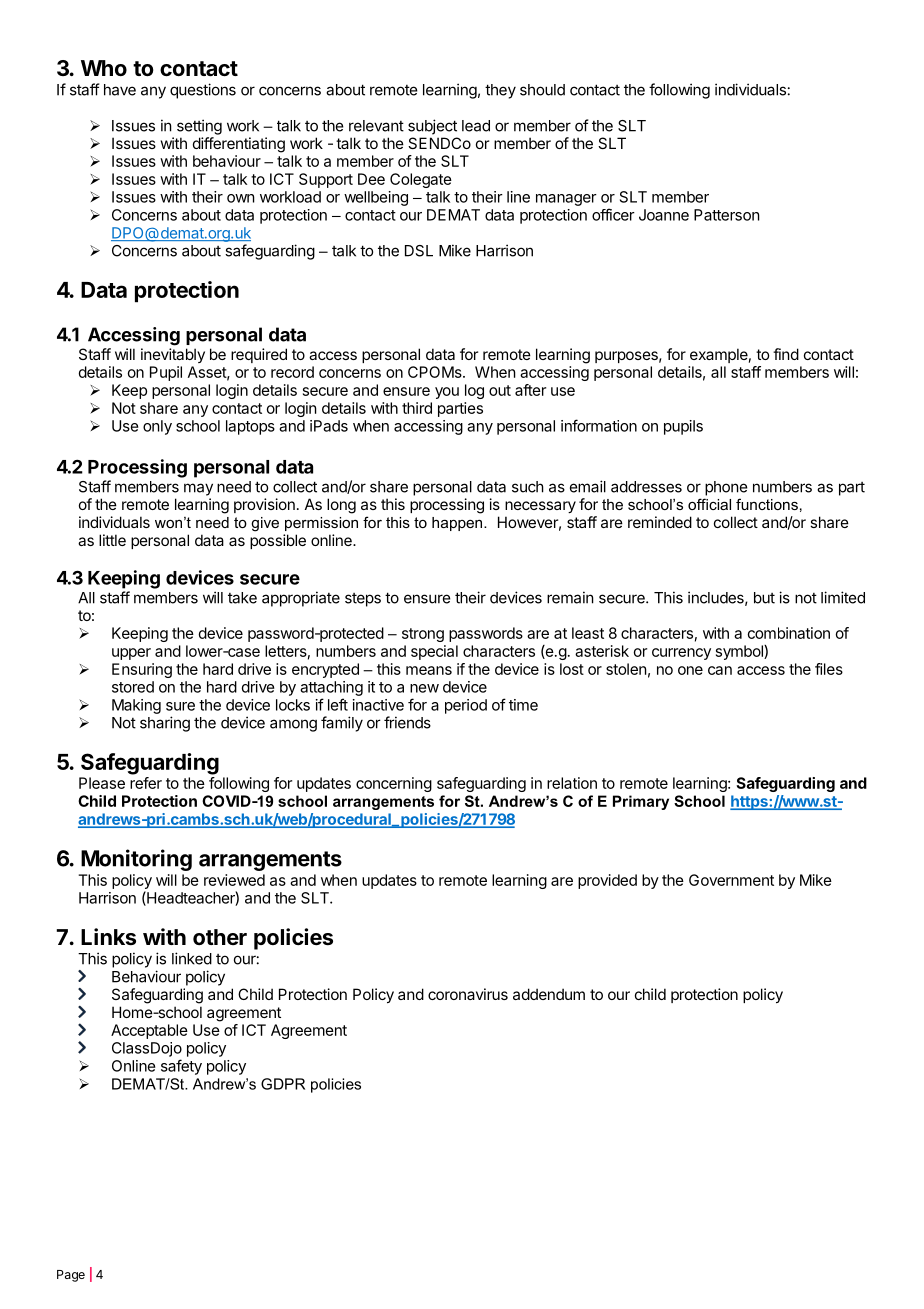  I want to click on GDPR, so click(283, 1084).
